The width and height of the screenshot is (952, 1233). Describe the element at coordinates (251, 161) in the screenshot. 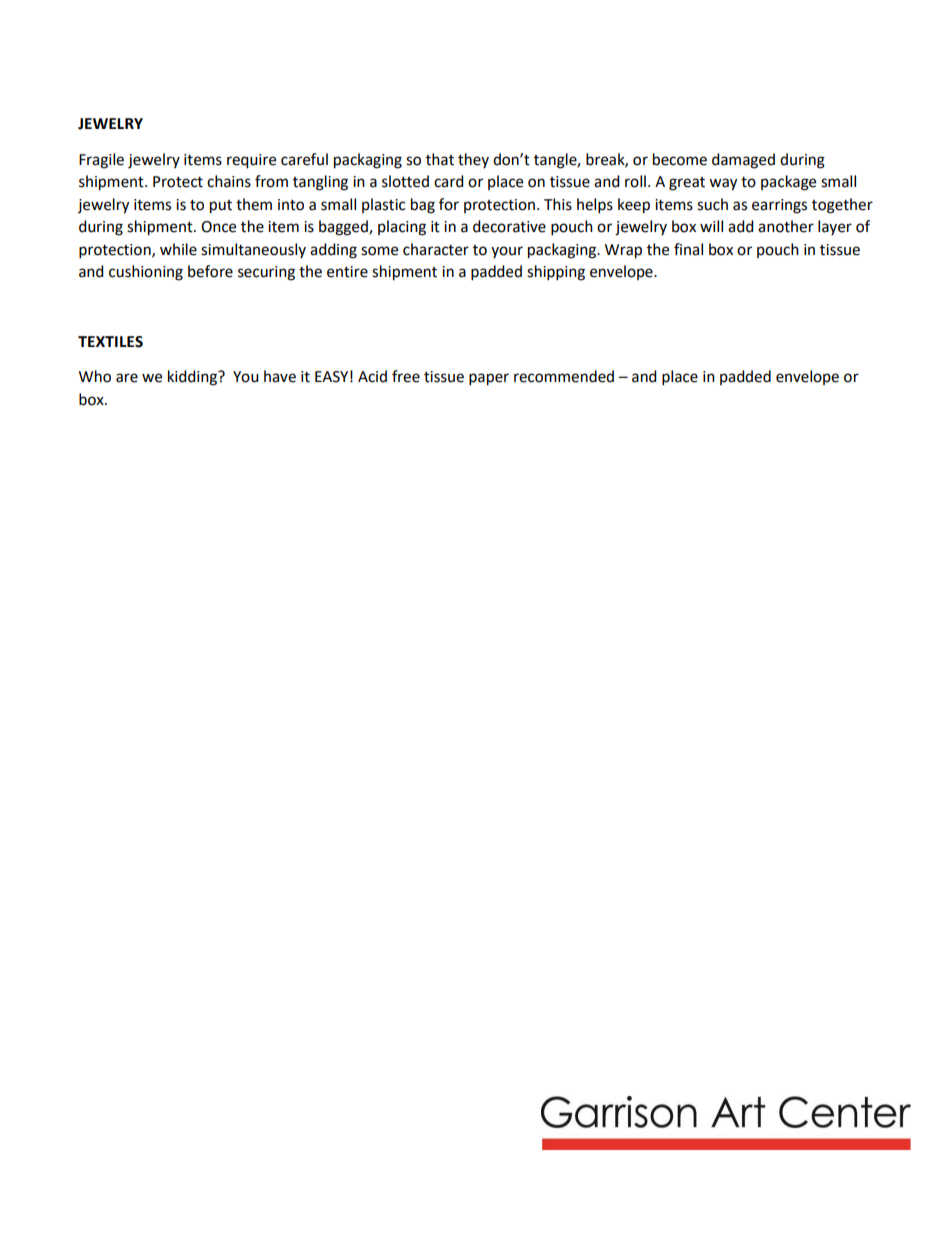

I see `require` at that location.
